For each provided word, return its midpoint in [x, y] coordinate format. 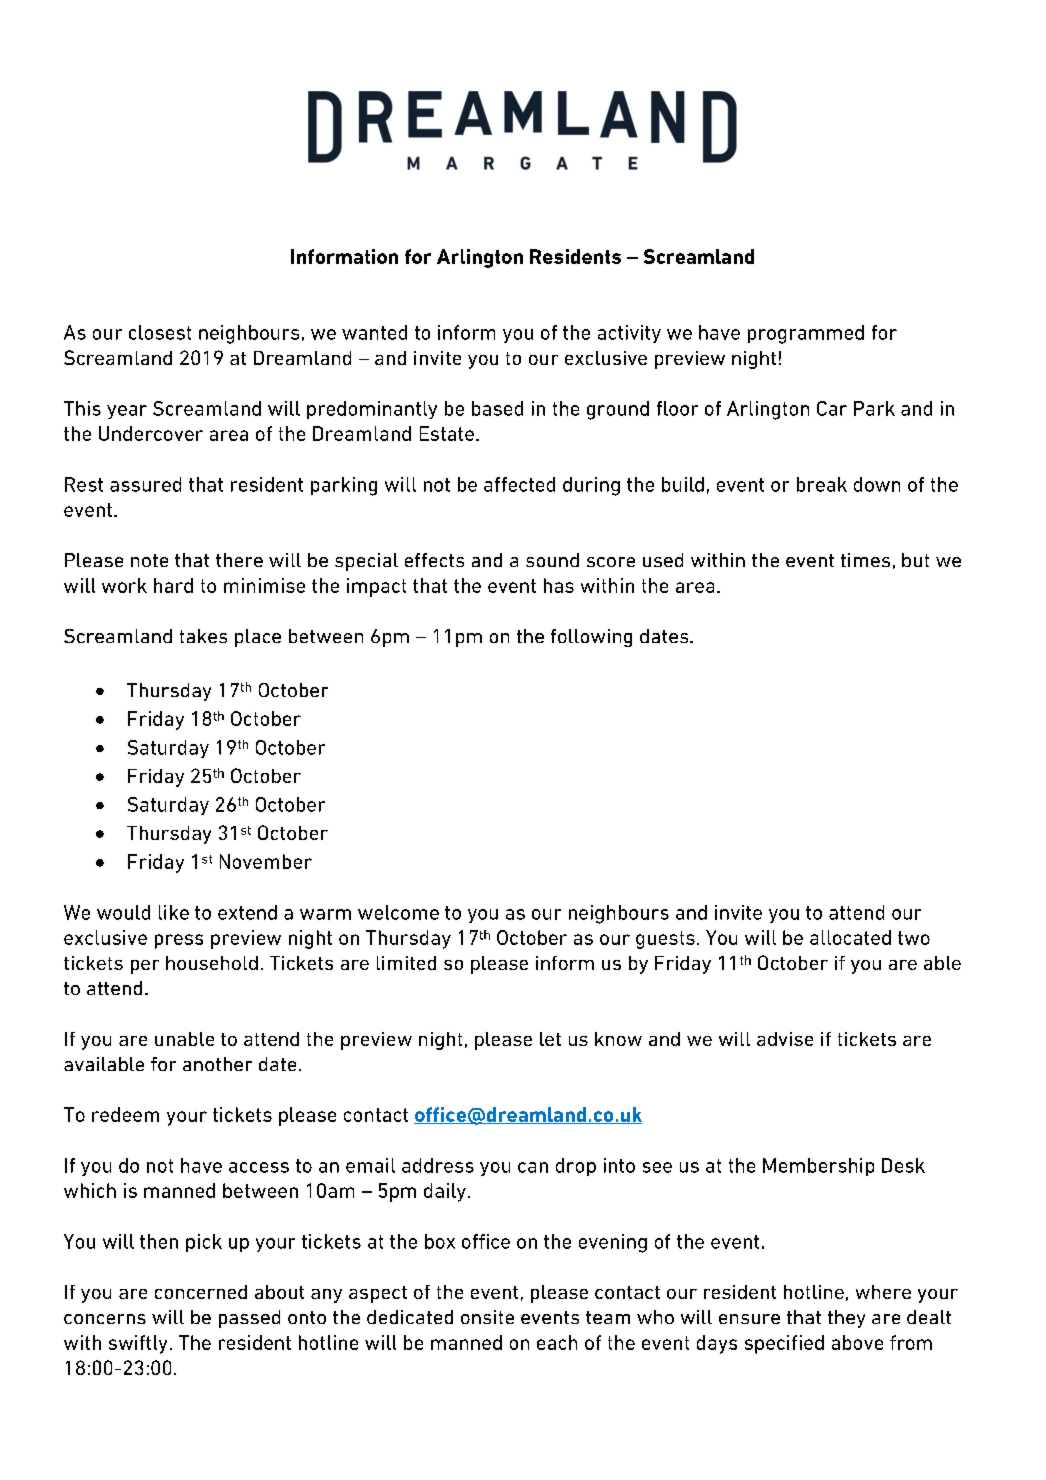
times [865, 560]
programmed [806, 334]
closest [160, 332]
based [497, 408]
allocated [850, 937]
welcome [398, 912]
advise [785, 1039]
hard [173, 585]
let [550, 1039]
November [266, 861]
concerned [201, 1292]
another [217, 1064]
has [559, 585]
